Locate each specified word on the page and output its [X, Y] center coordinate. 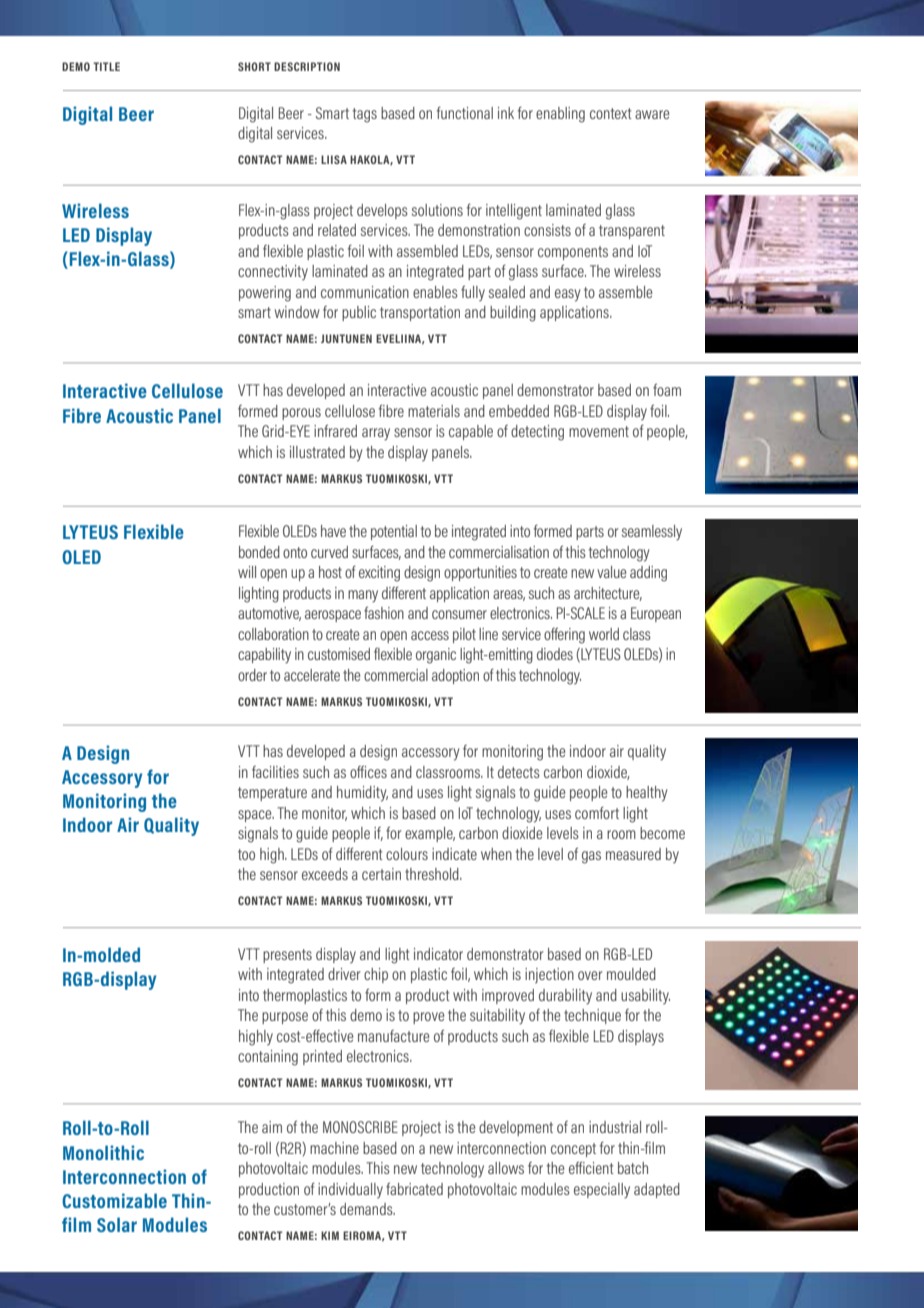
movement [599, 431]
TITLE [106, 66]
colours [407, 854]
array [376, 434]
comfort [597, 813]
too [246, 854]
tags [364, 115]
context [611, 113]
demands [367, 1209]
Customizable [114, 1200]
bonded [259, 552]
